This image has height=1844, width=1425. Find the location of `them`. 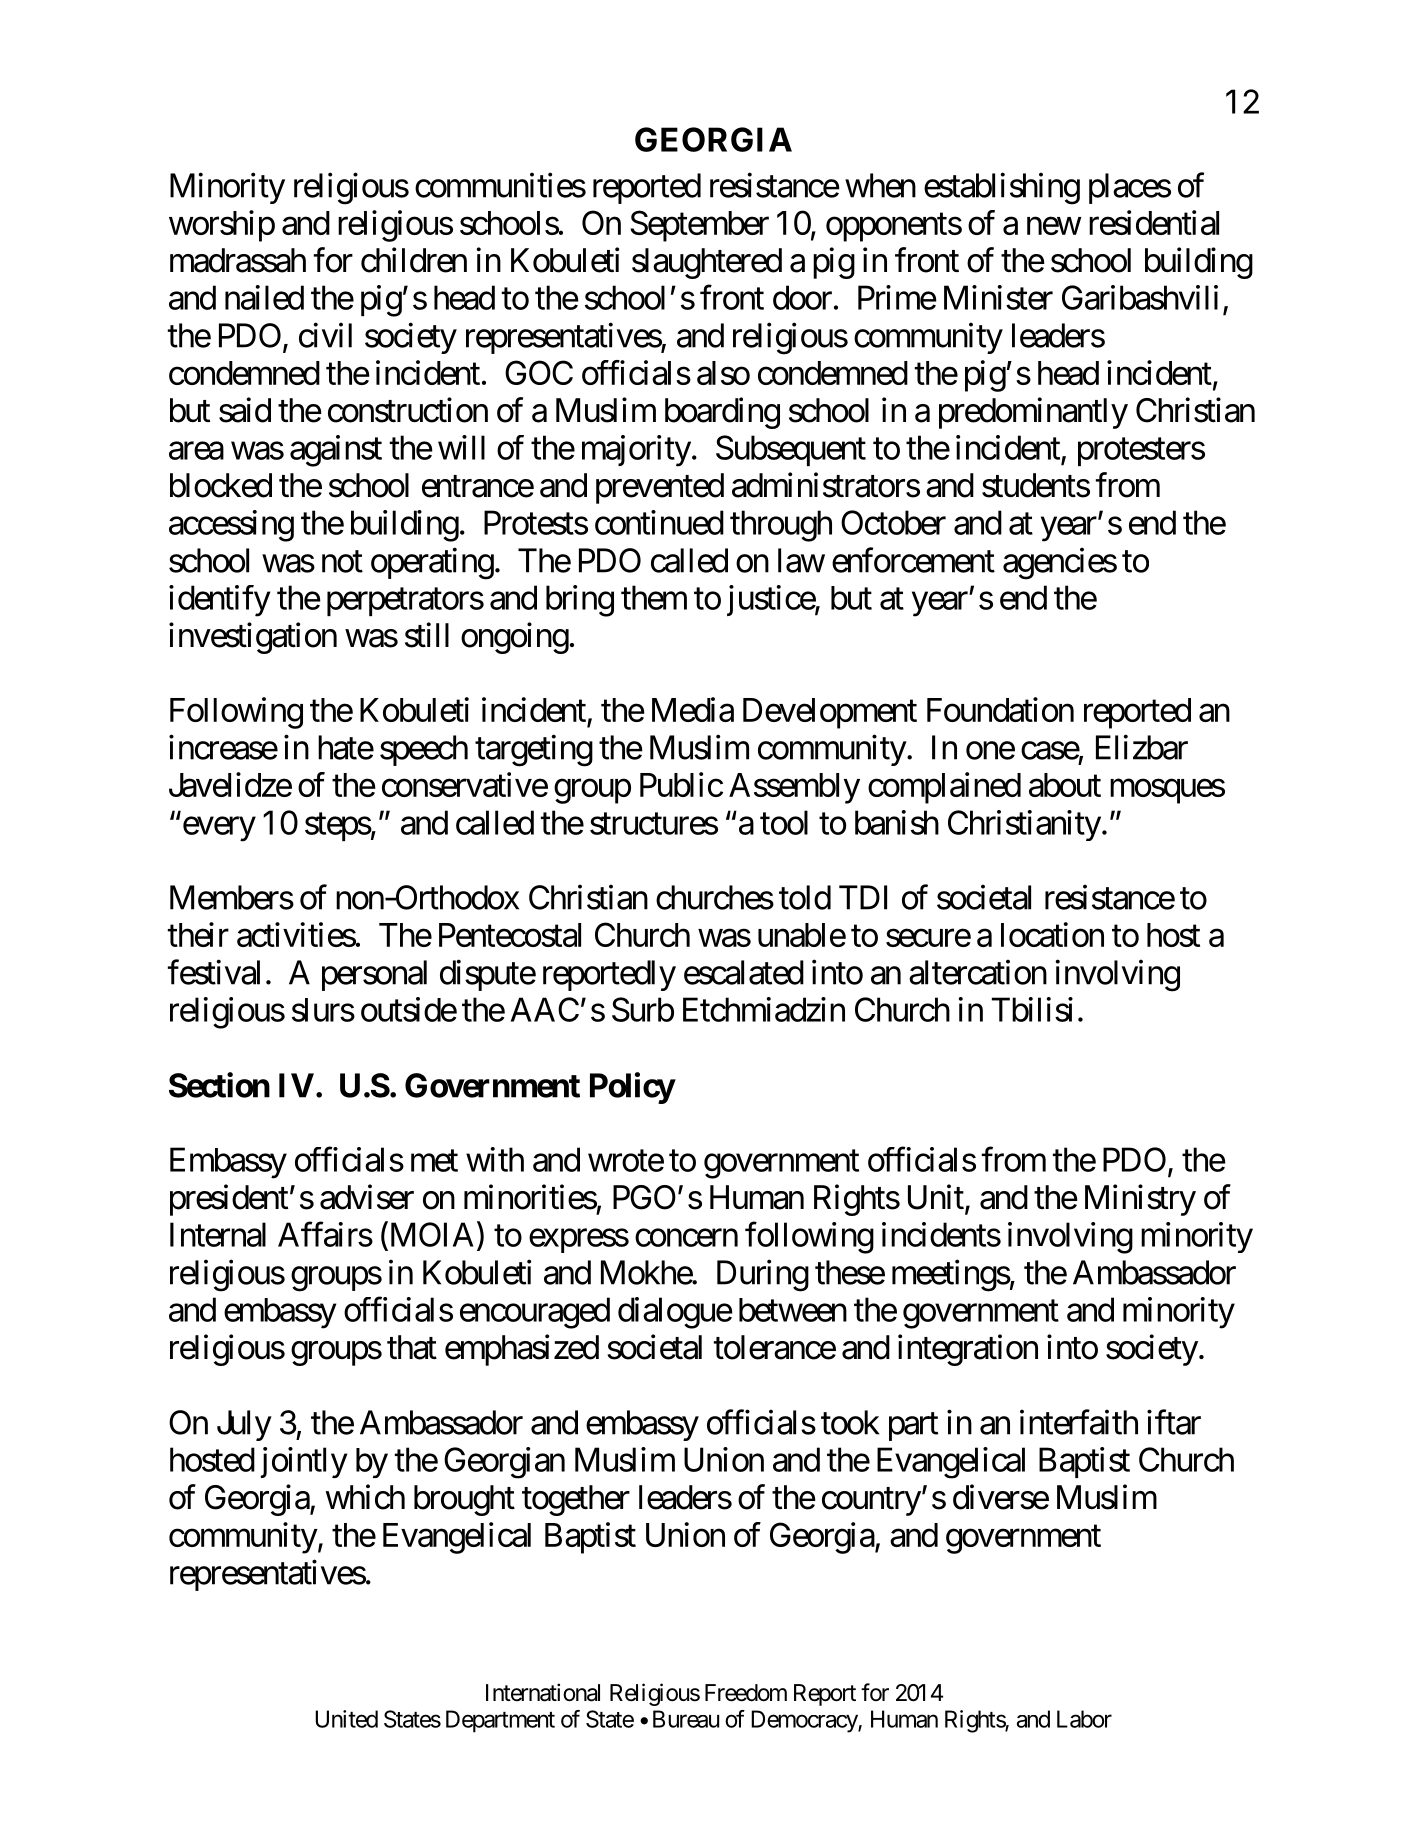

them is located at coordinates (654, 597).
